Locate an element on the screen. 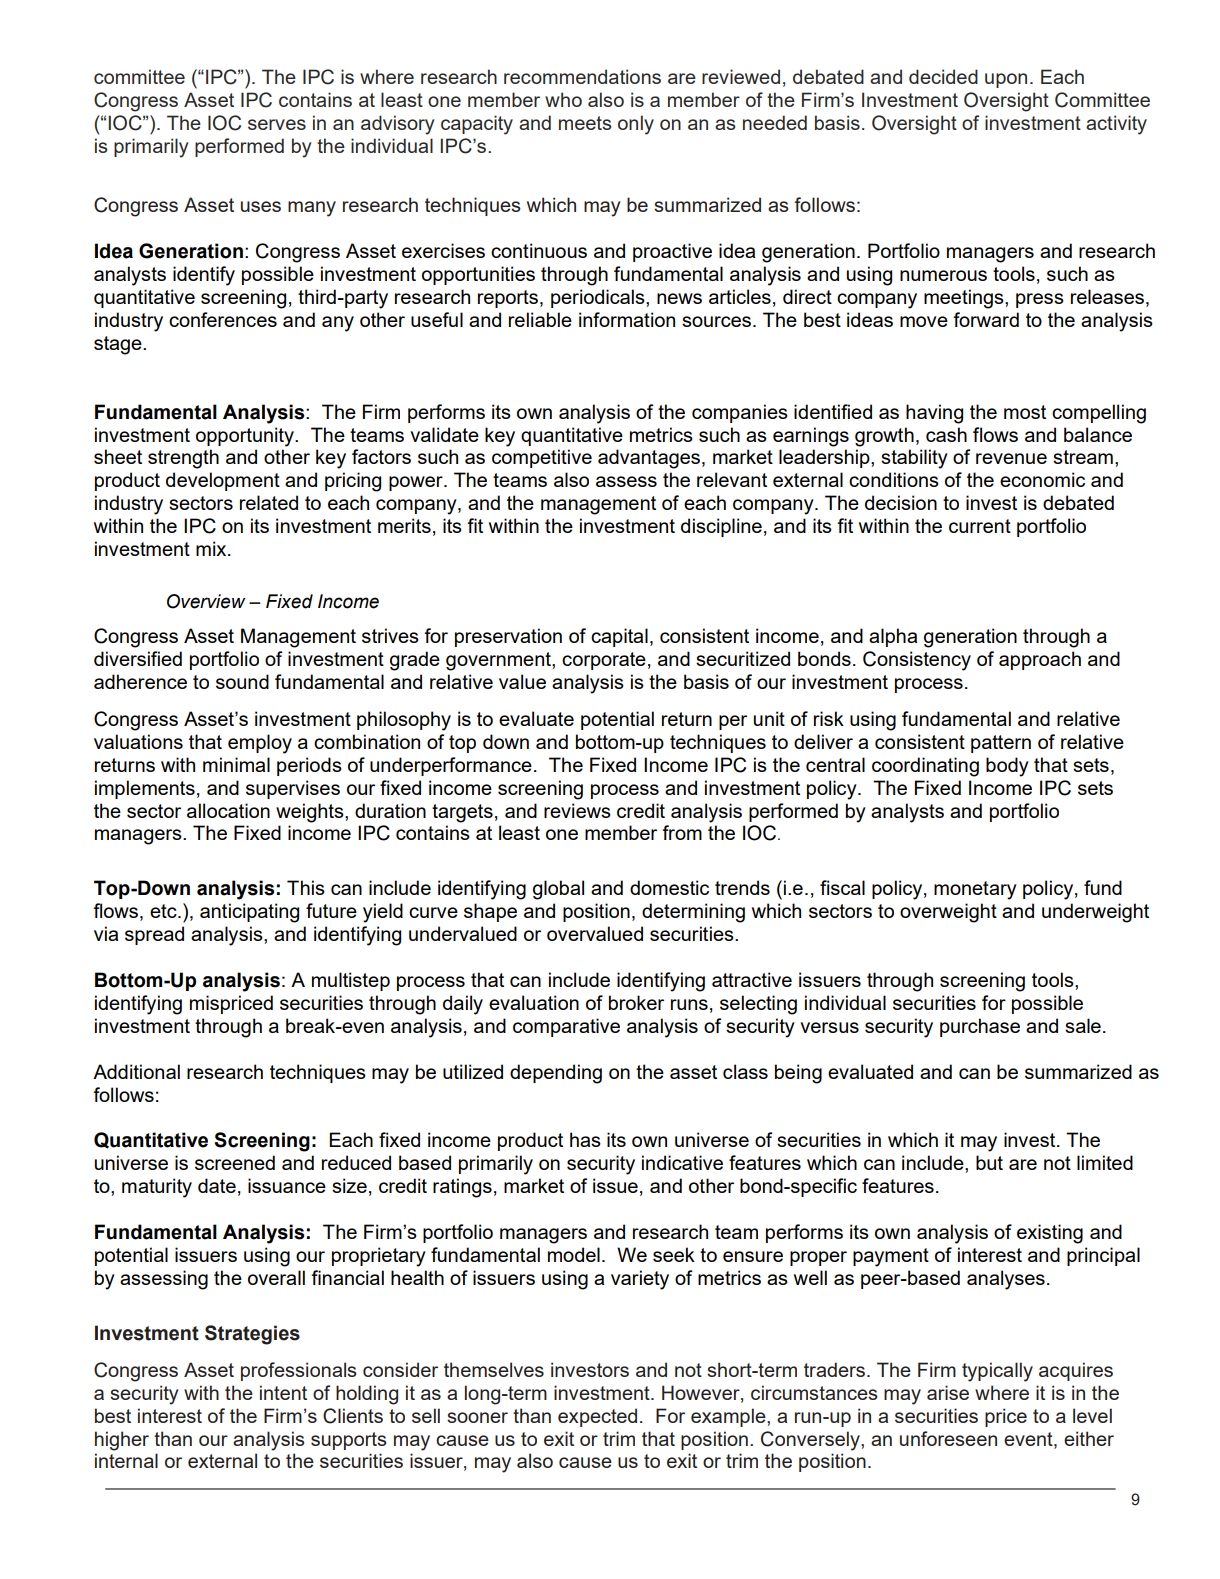  but is located at coordinates (989, 1162).
